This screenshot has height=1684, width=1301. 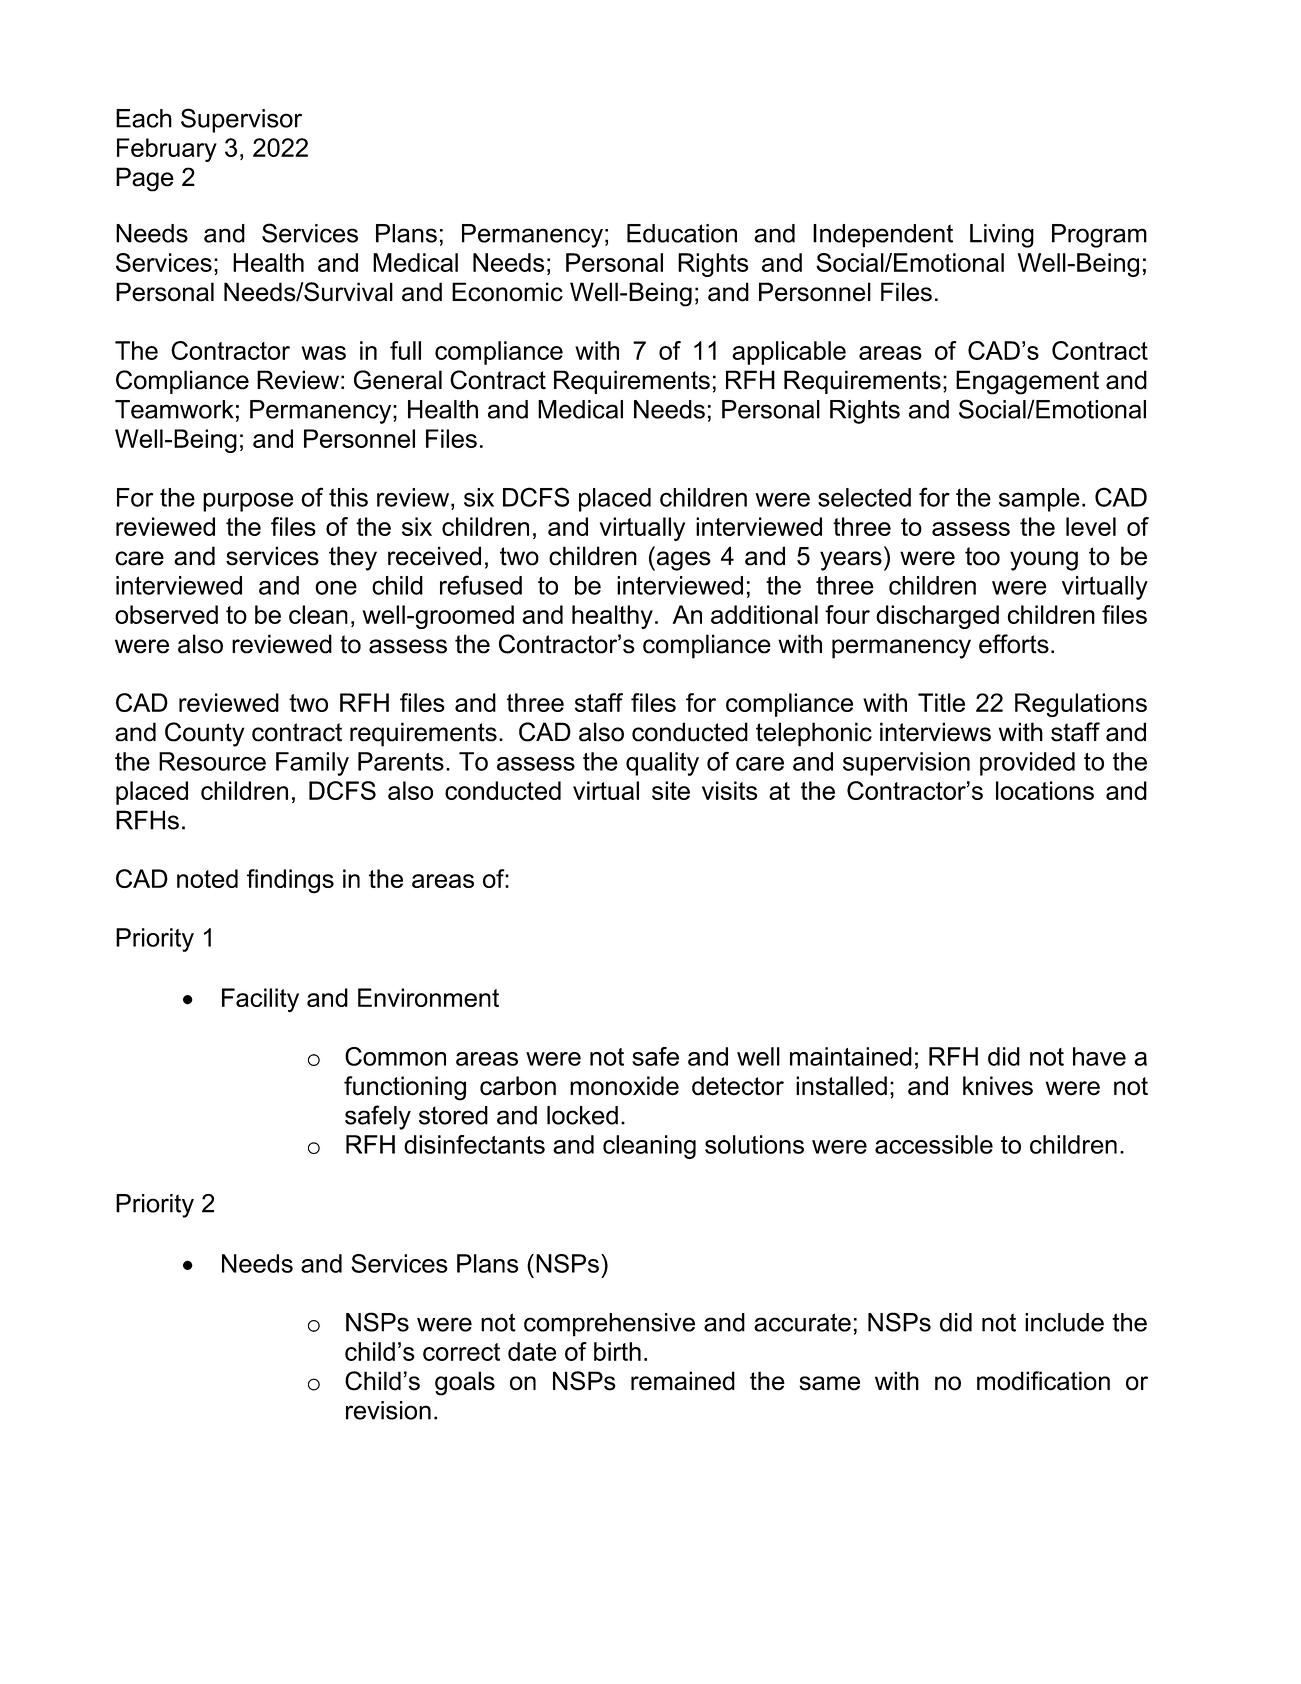 I want to click on Supervisor, so click(x=241, y=120).
